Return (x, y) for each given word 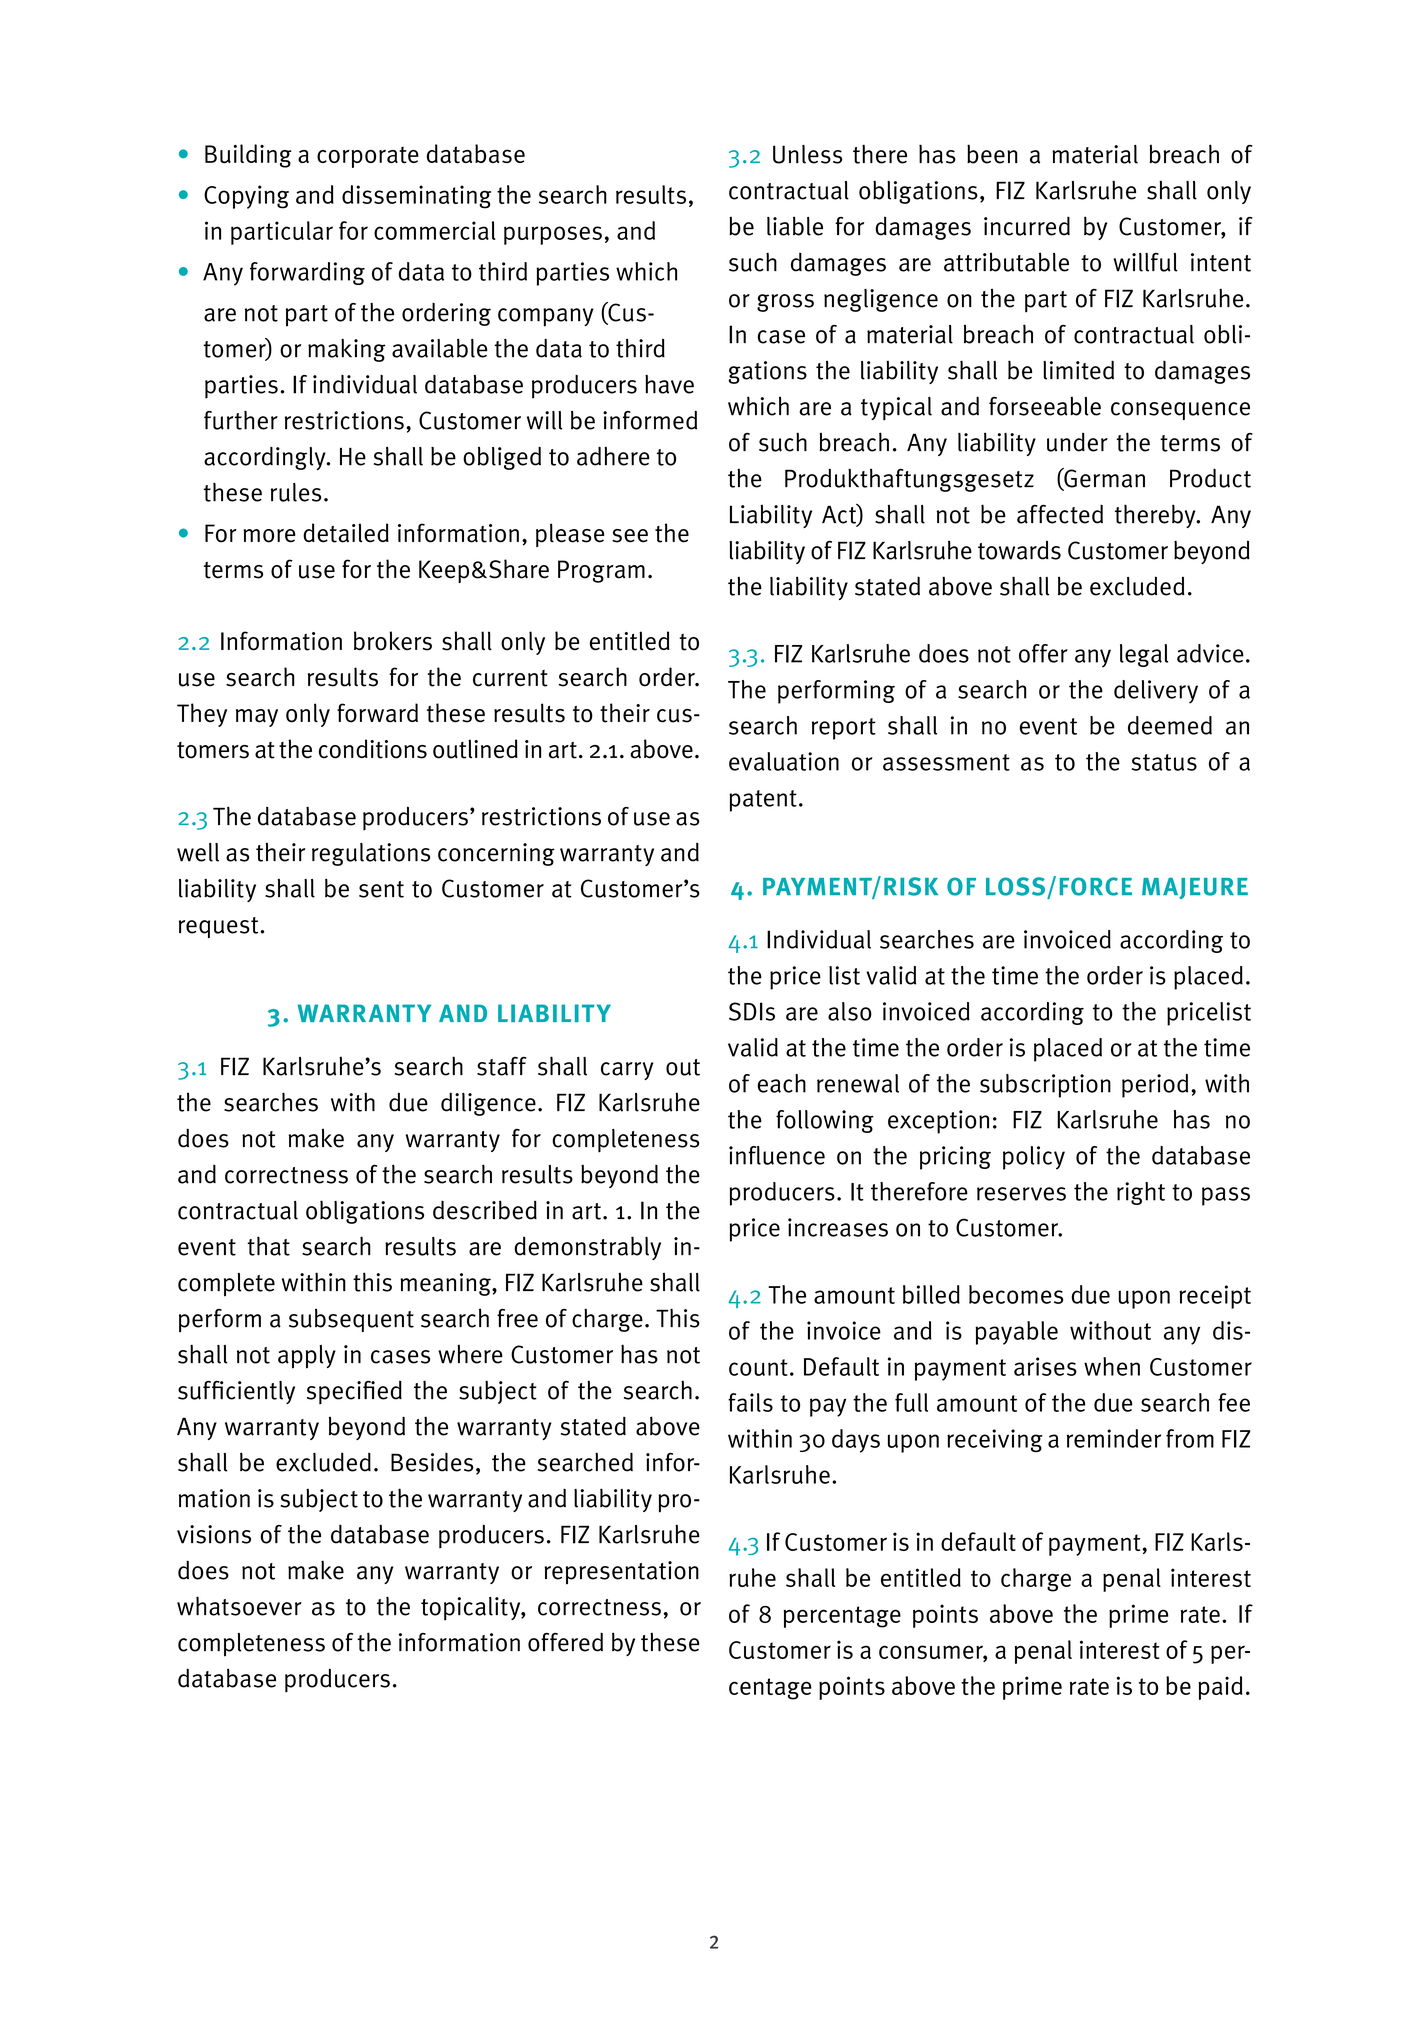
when (1112, 1366)
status (1164, 762)
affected (1060, 514)
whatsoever (239, 1606)
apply (307, 1357)
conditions (373, 749)
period (1155, 1086)
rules (296, 492)
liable (795, 226)
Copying (246, 197)
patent (763, 801)
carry (627, 1071)
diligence (488, 1104)
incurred (1027, 226)
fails (750, 1402)
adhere (613, 456)
